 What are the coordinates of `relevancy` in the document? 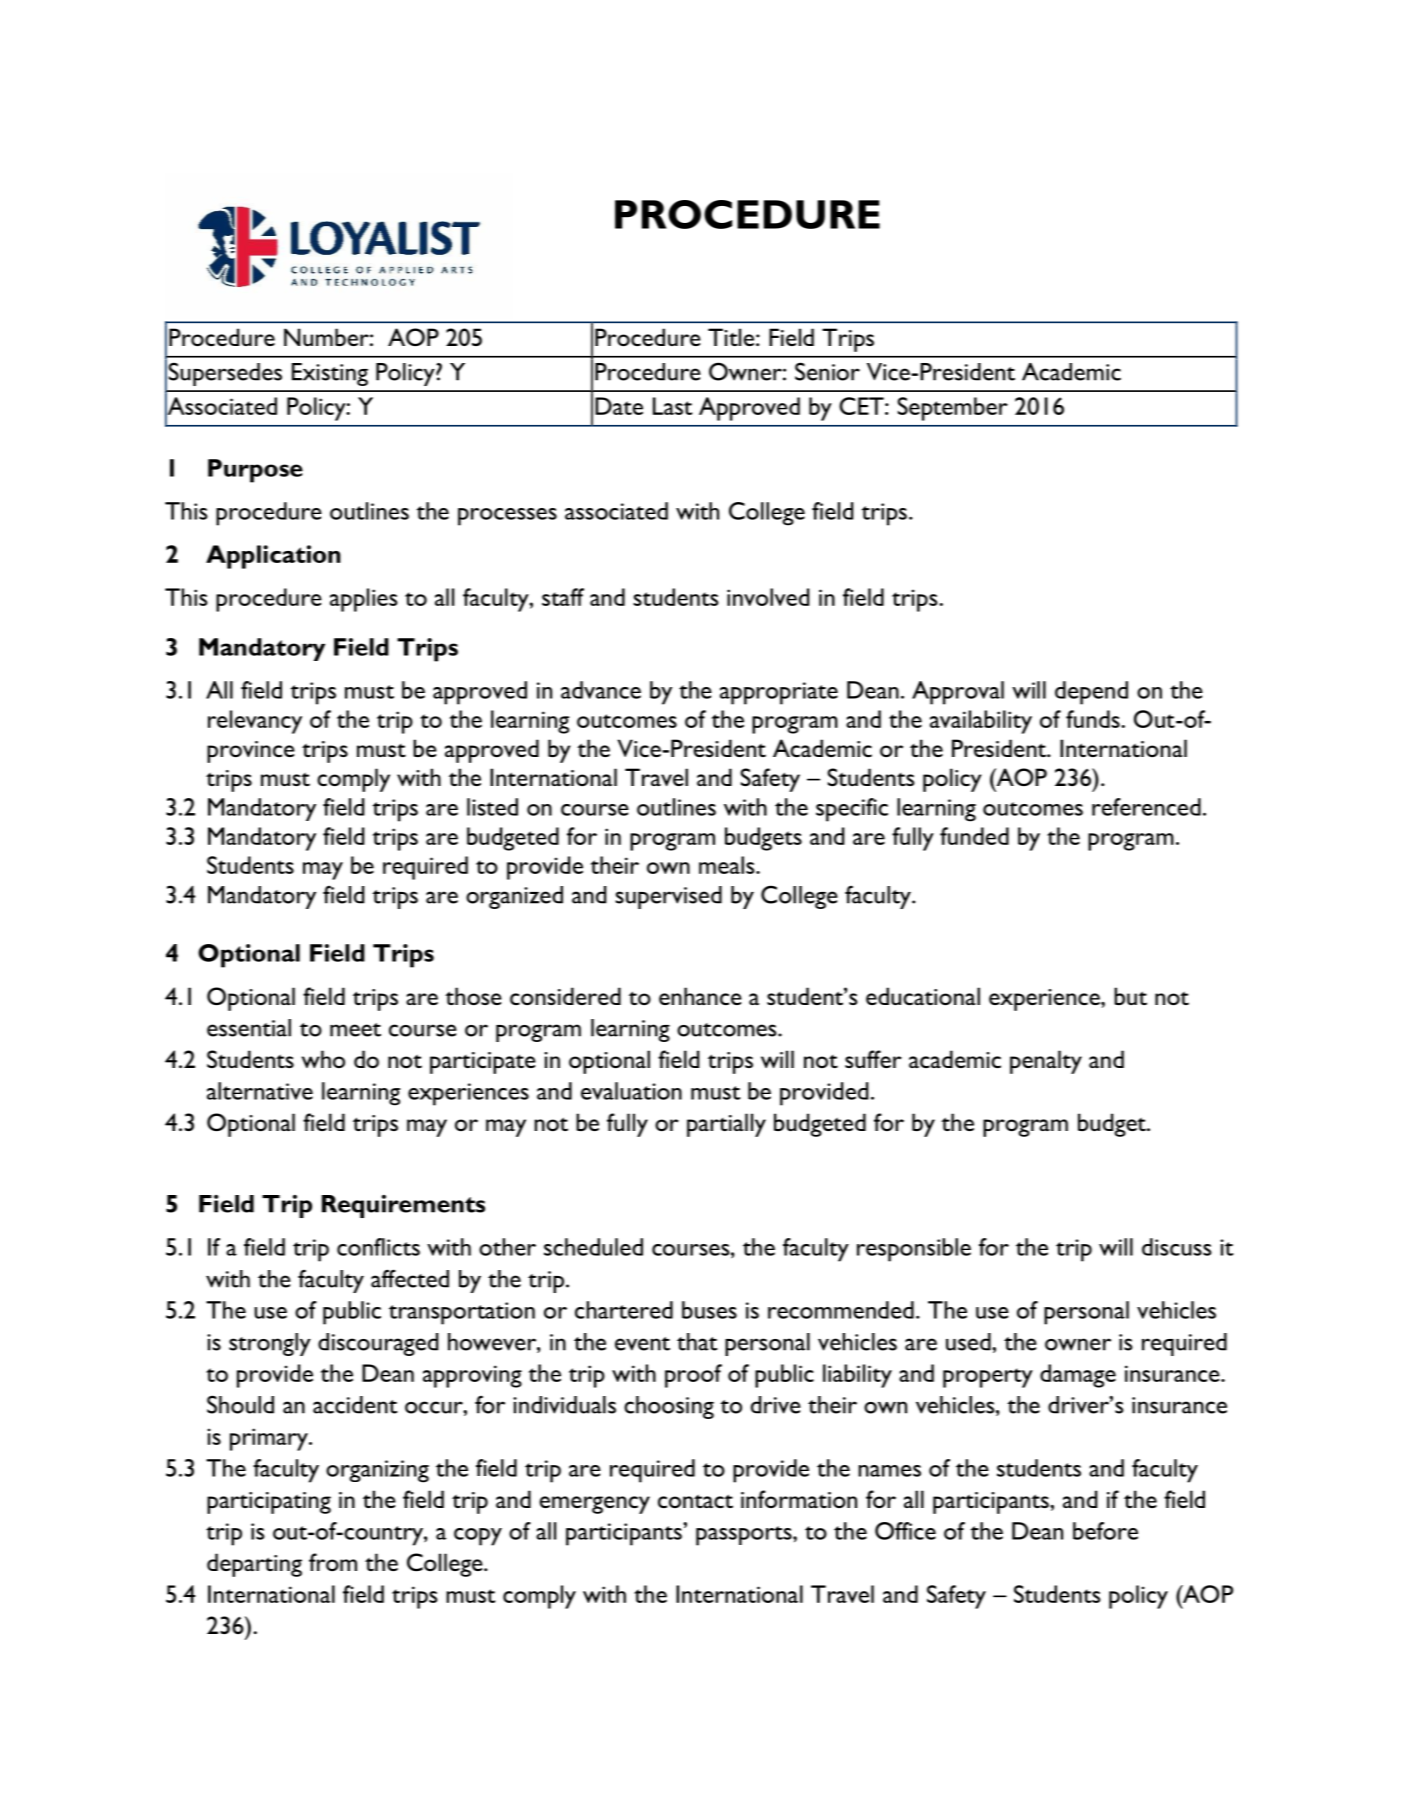 It's located at (255, 722).
